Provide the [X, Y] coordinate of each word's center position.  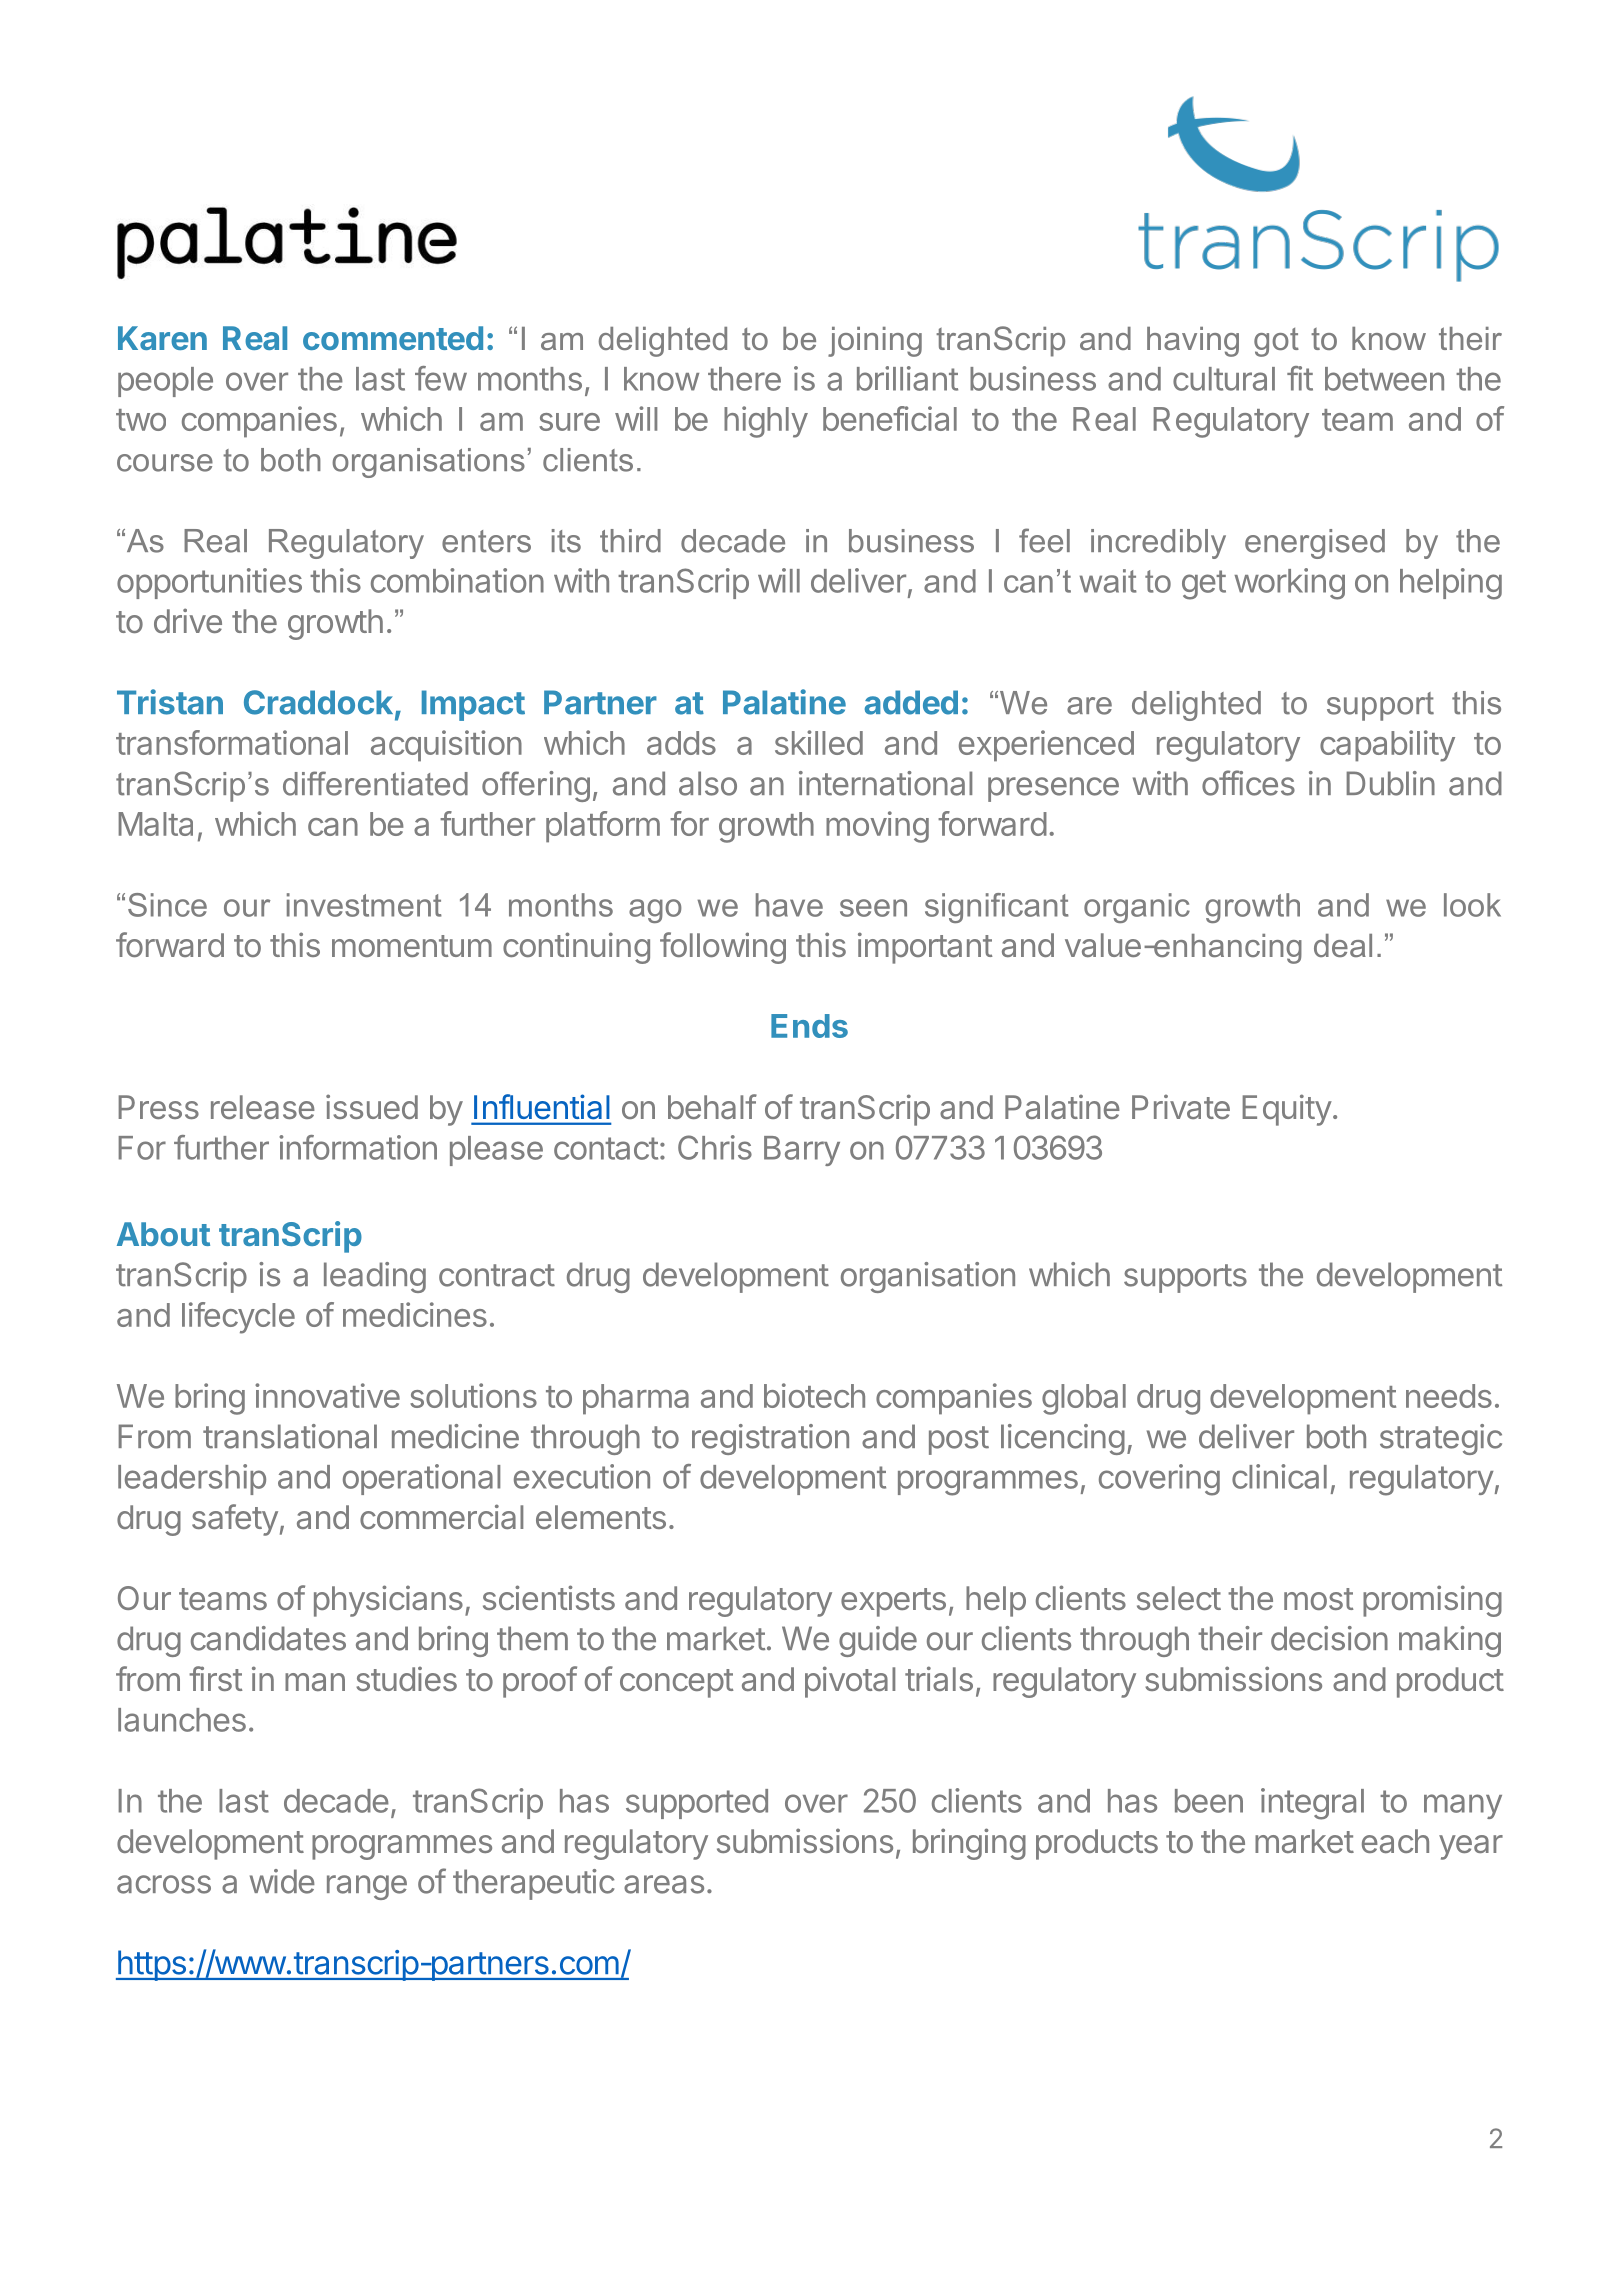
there [744, 379]
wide [282, 1881]
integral [1312, 1804]
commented [393, 338]
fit [1300, 378]
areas [664, 1884]
